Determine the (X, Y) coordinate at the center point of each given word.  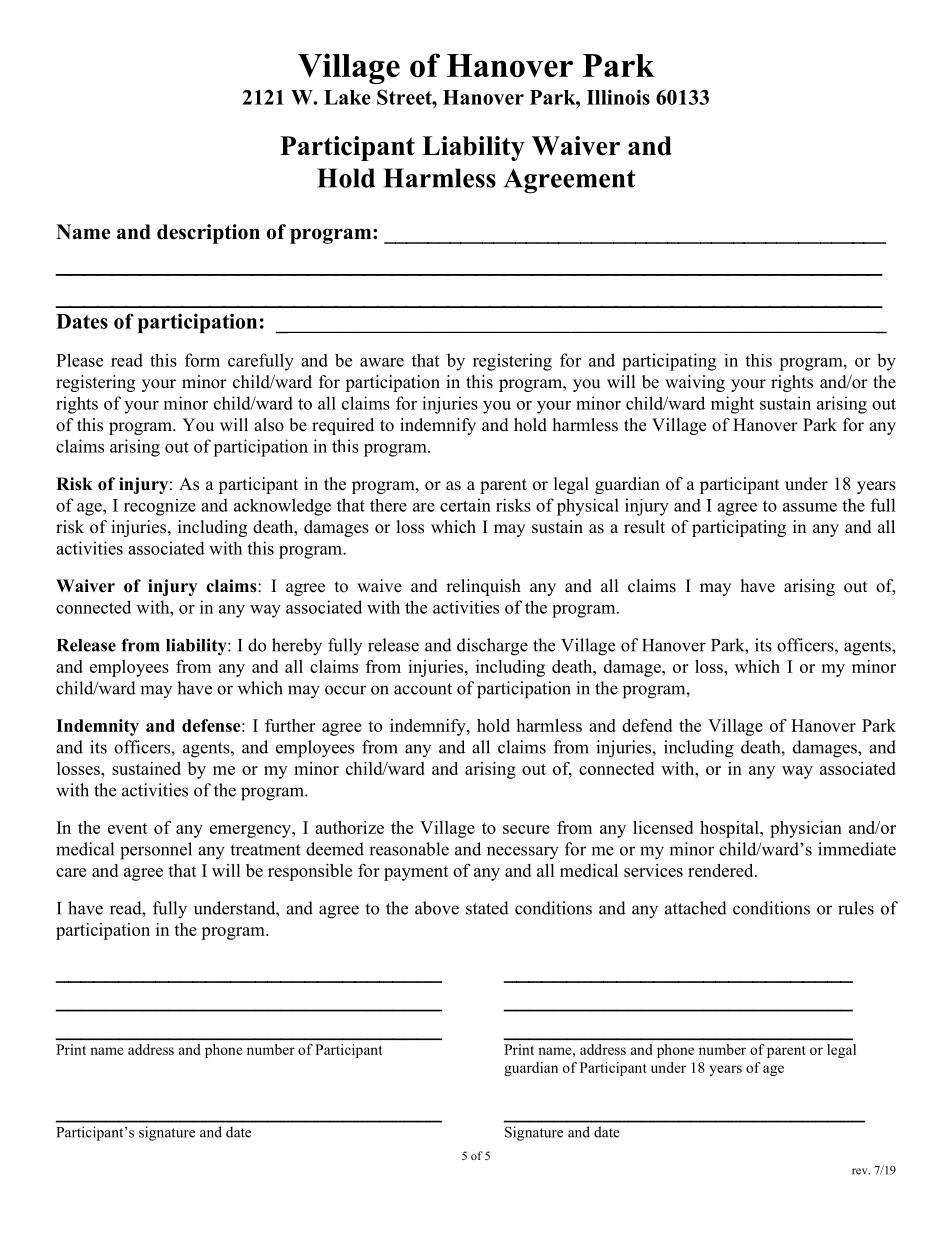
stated (487, 908)
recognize (160, 507)
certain (465, 505)
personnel (156, 851)
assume (810, 507)
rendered (722, 870)
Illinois (618, 97)
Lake (347, 97)
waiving (695, 383)
